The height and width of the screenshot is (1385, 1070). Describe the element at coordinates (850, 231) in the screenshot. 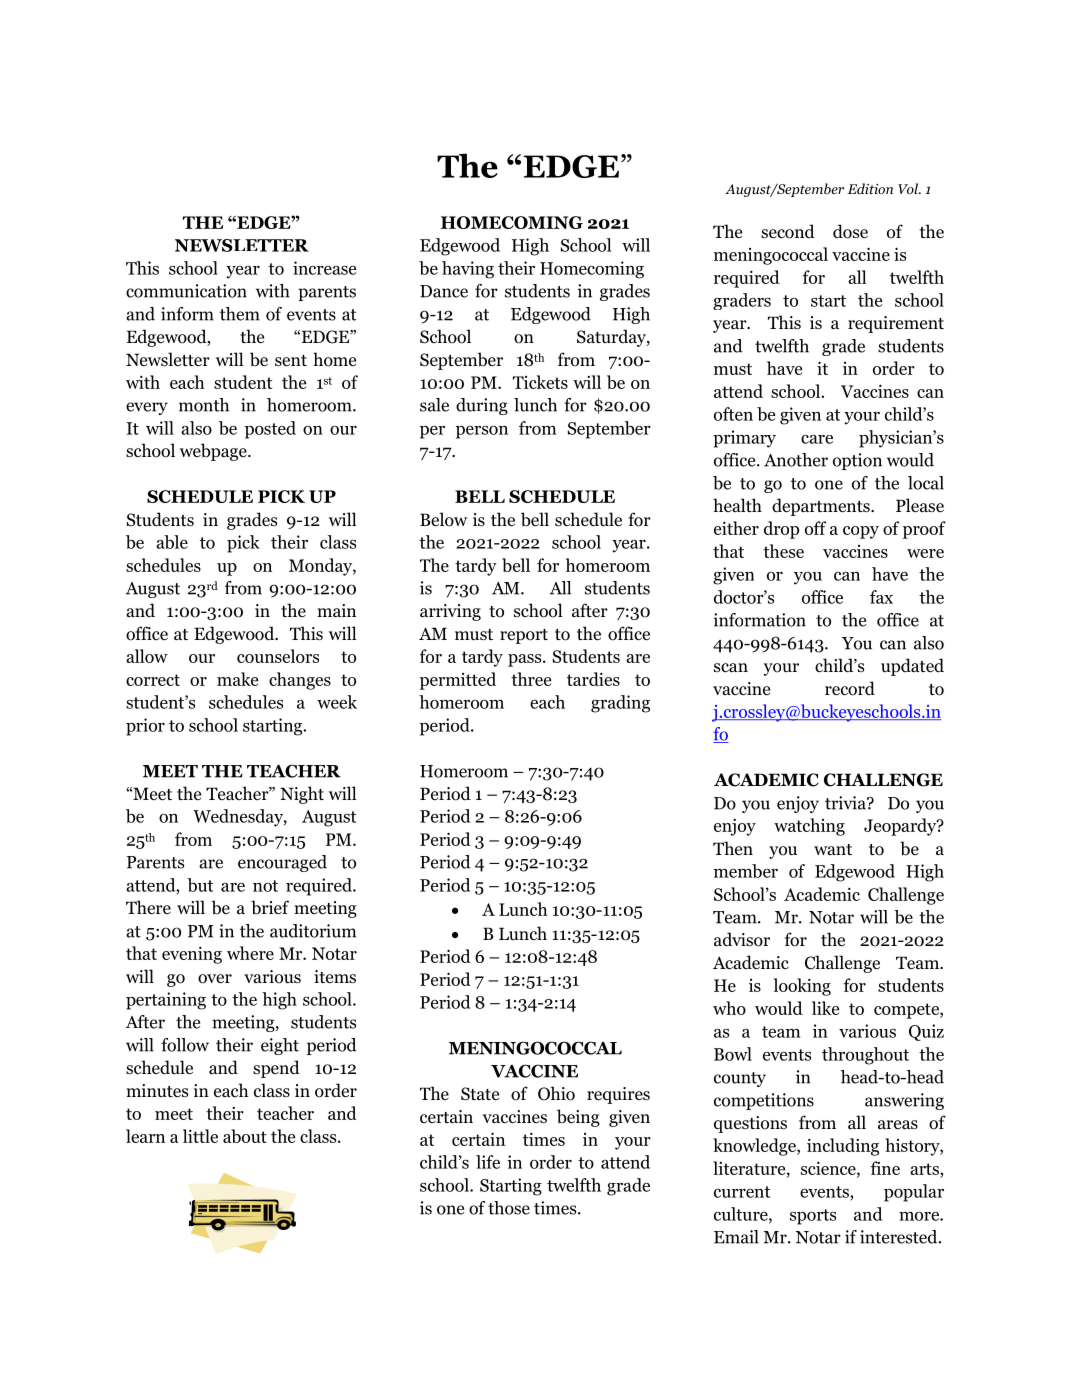

I see `dose` at that location.
